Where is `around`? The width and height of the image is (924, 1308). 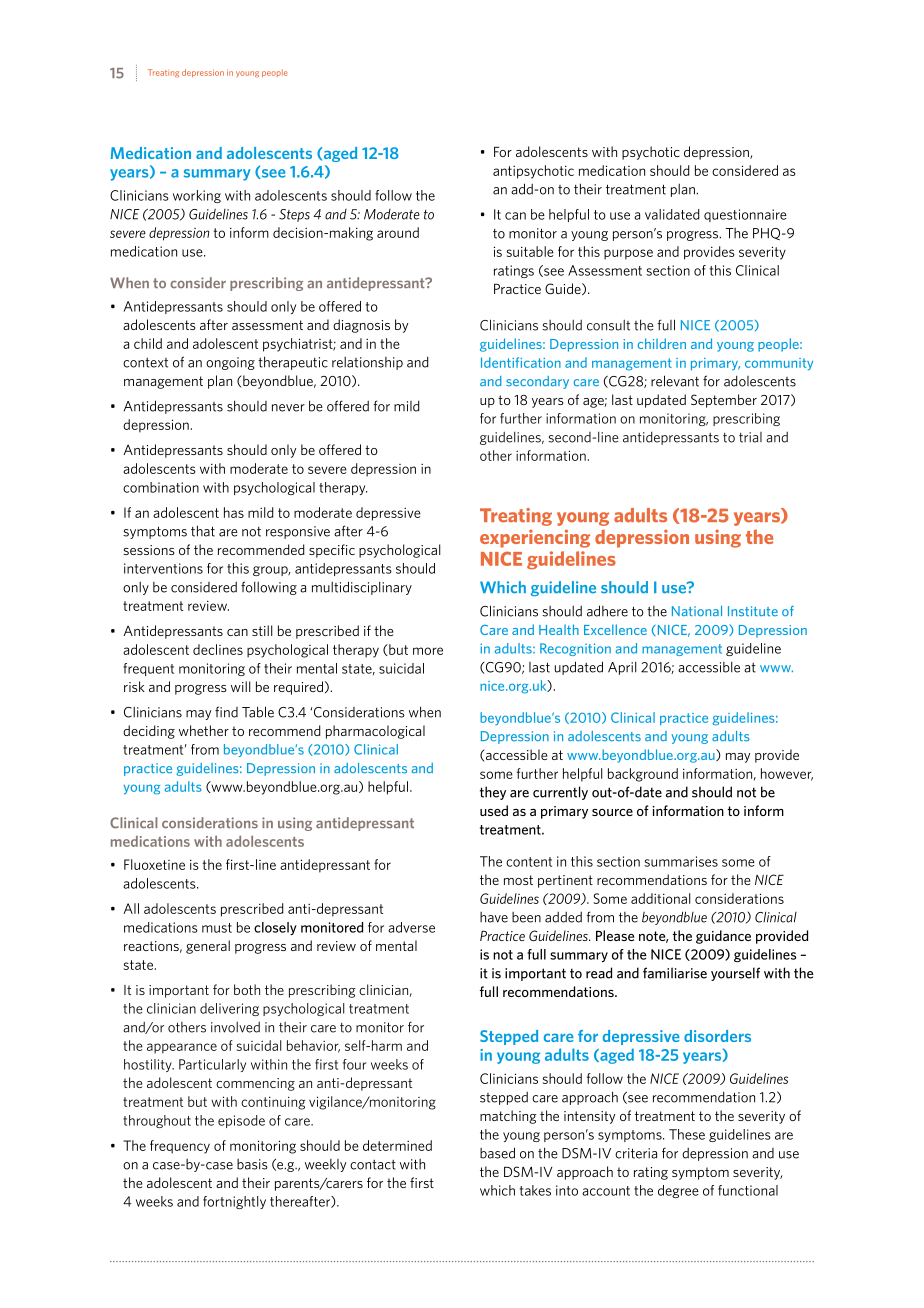
around is located at coordinates (398, 232).
